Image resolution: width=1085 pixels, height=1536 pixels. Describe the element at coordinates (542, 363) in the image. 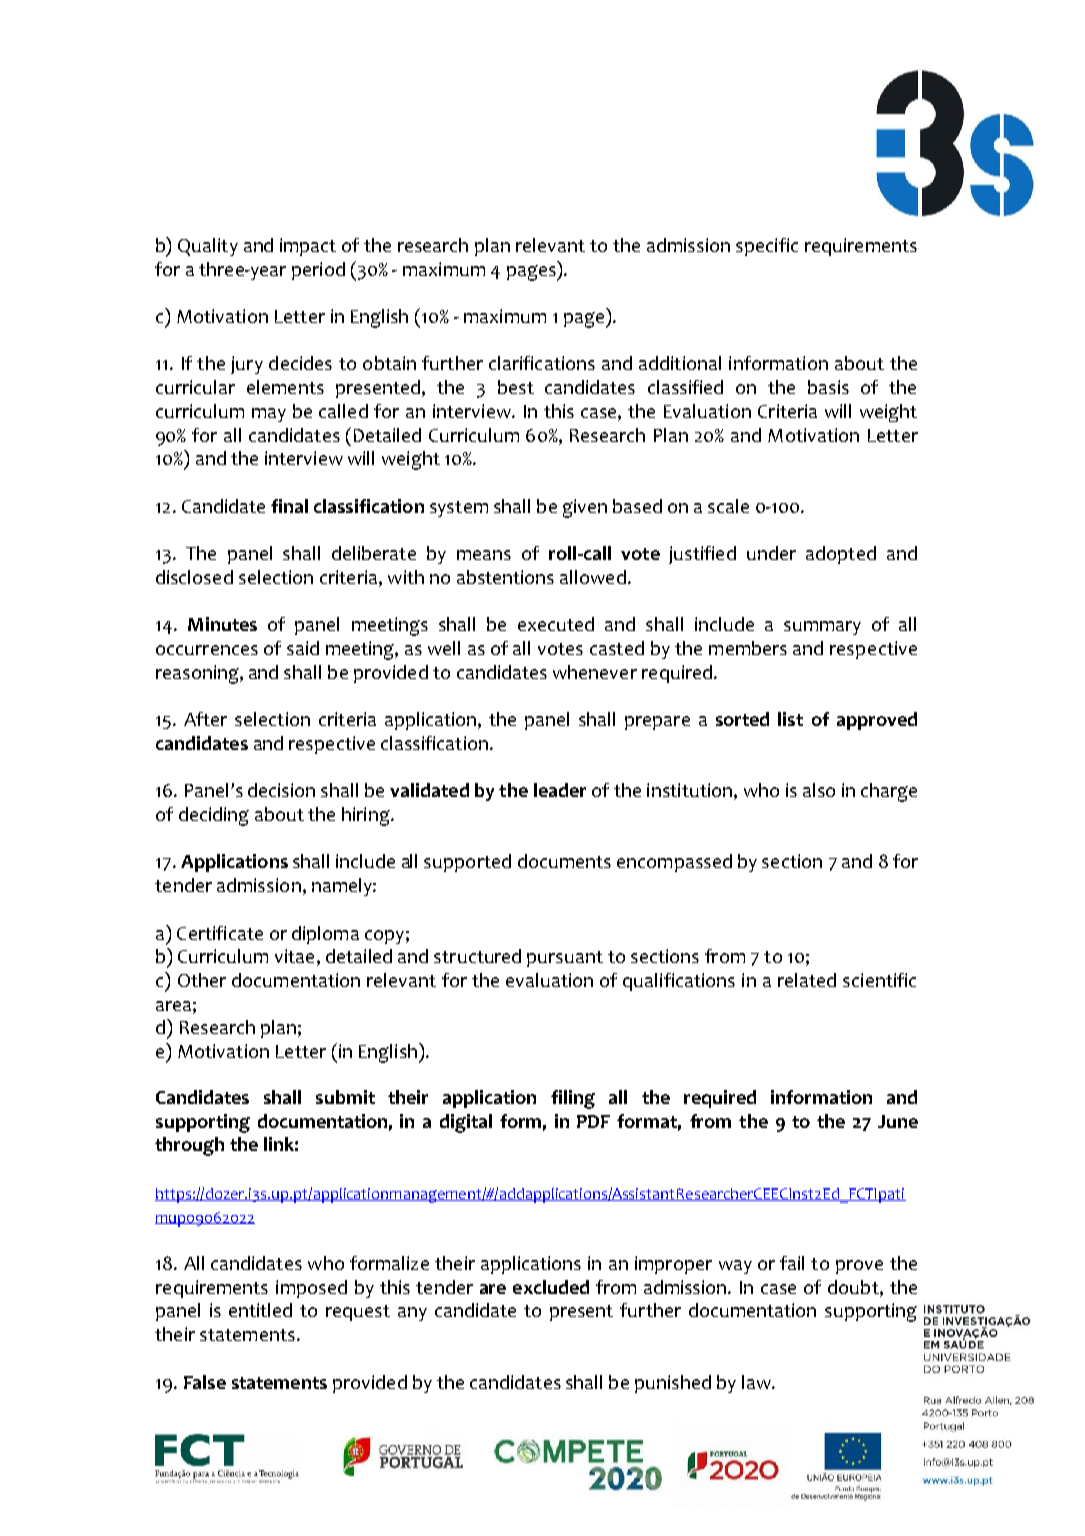

I see `clarifications` at that location.
